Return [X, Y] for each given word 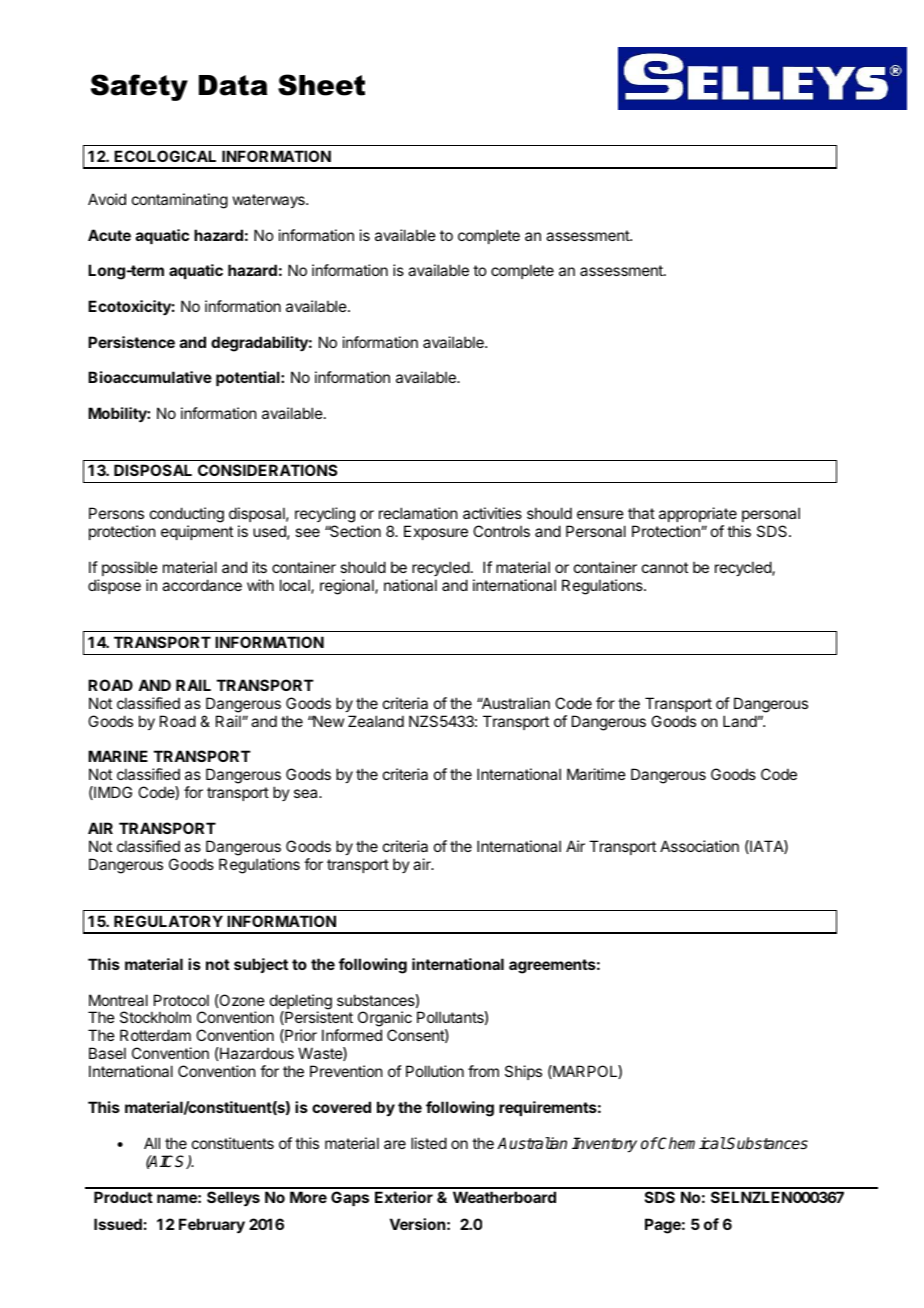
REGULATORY [168, 921]
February [212, 1225]
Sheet [321, 85]
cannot [665, 567]
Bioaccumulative [150, 377]
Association [699, 846]
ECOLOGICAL [165, 156]
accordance [202, 585]
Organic [385, 1020]
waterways [270, 201]
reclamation [418, 513]
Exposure [436, 532]
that [641, 513]
